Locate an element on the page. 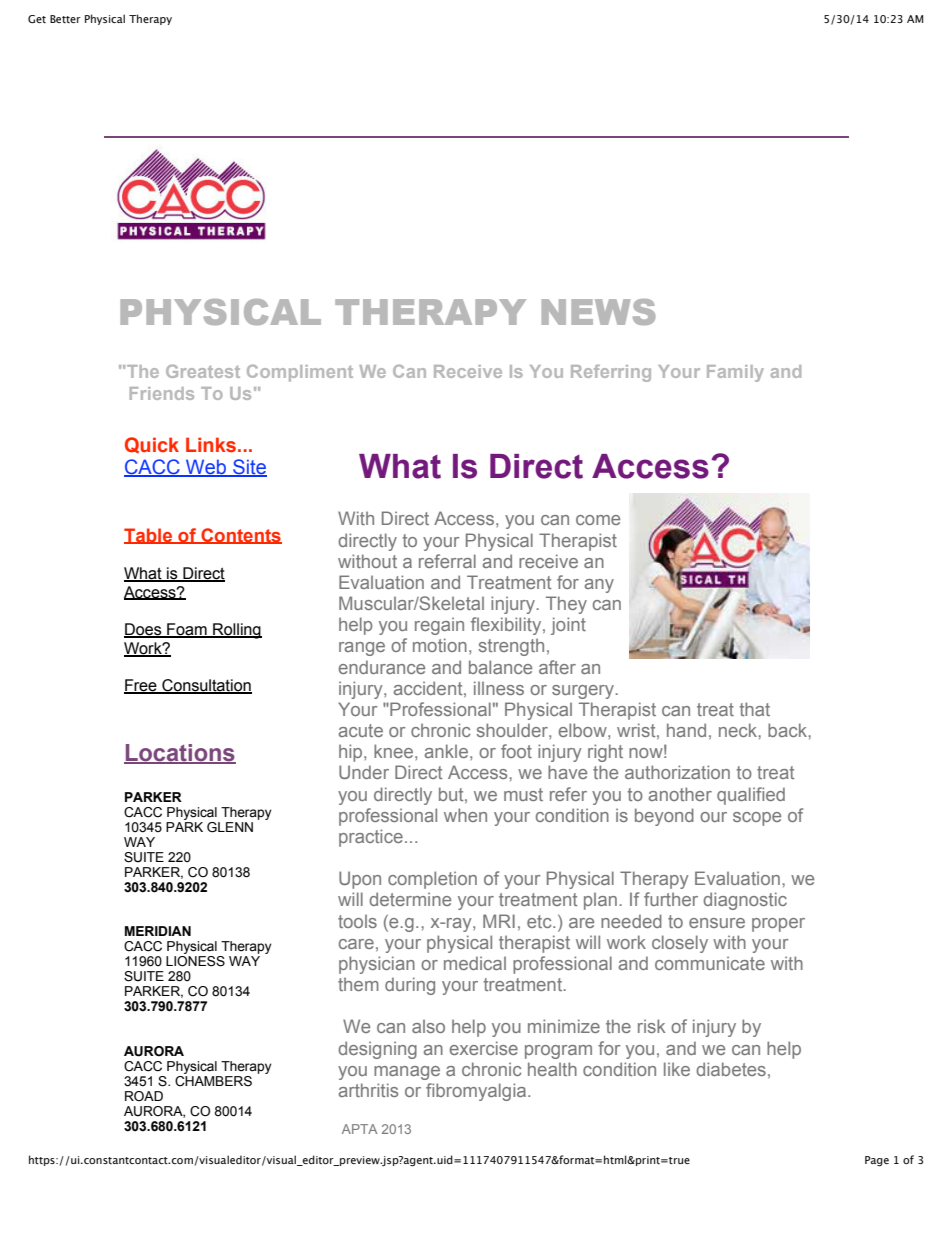 The image size is (952, 1233). Does is located at coordinates (144, 630).
